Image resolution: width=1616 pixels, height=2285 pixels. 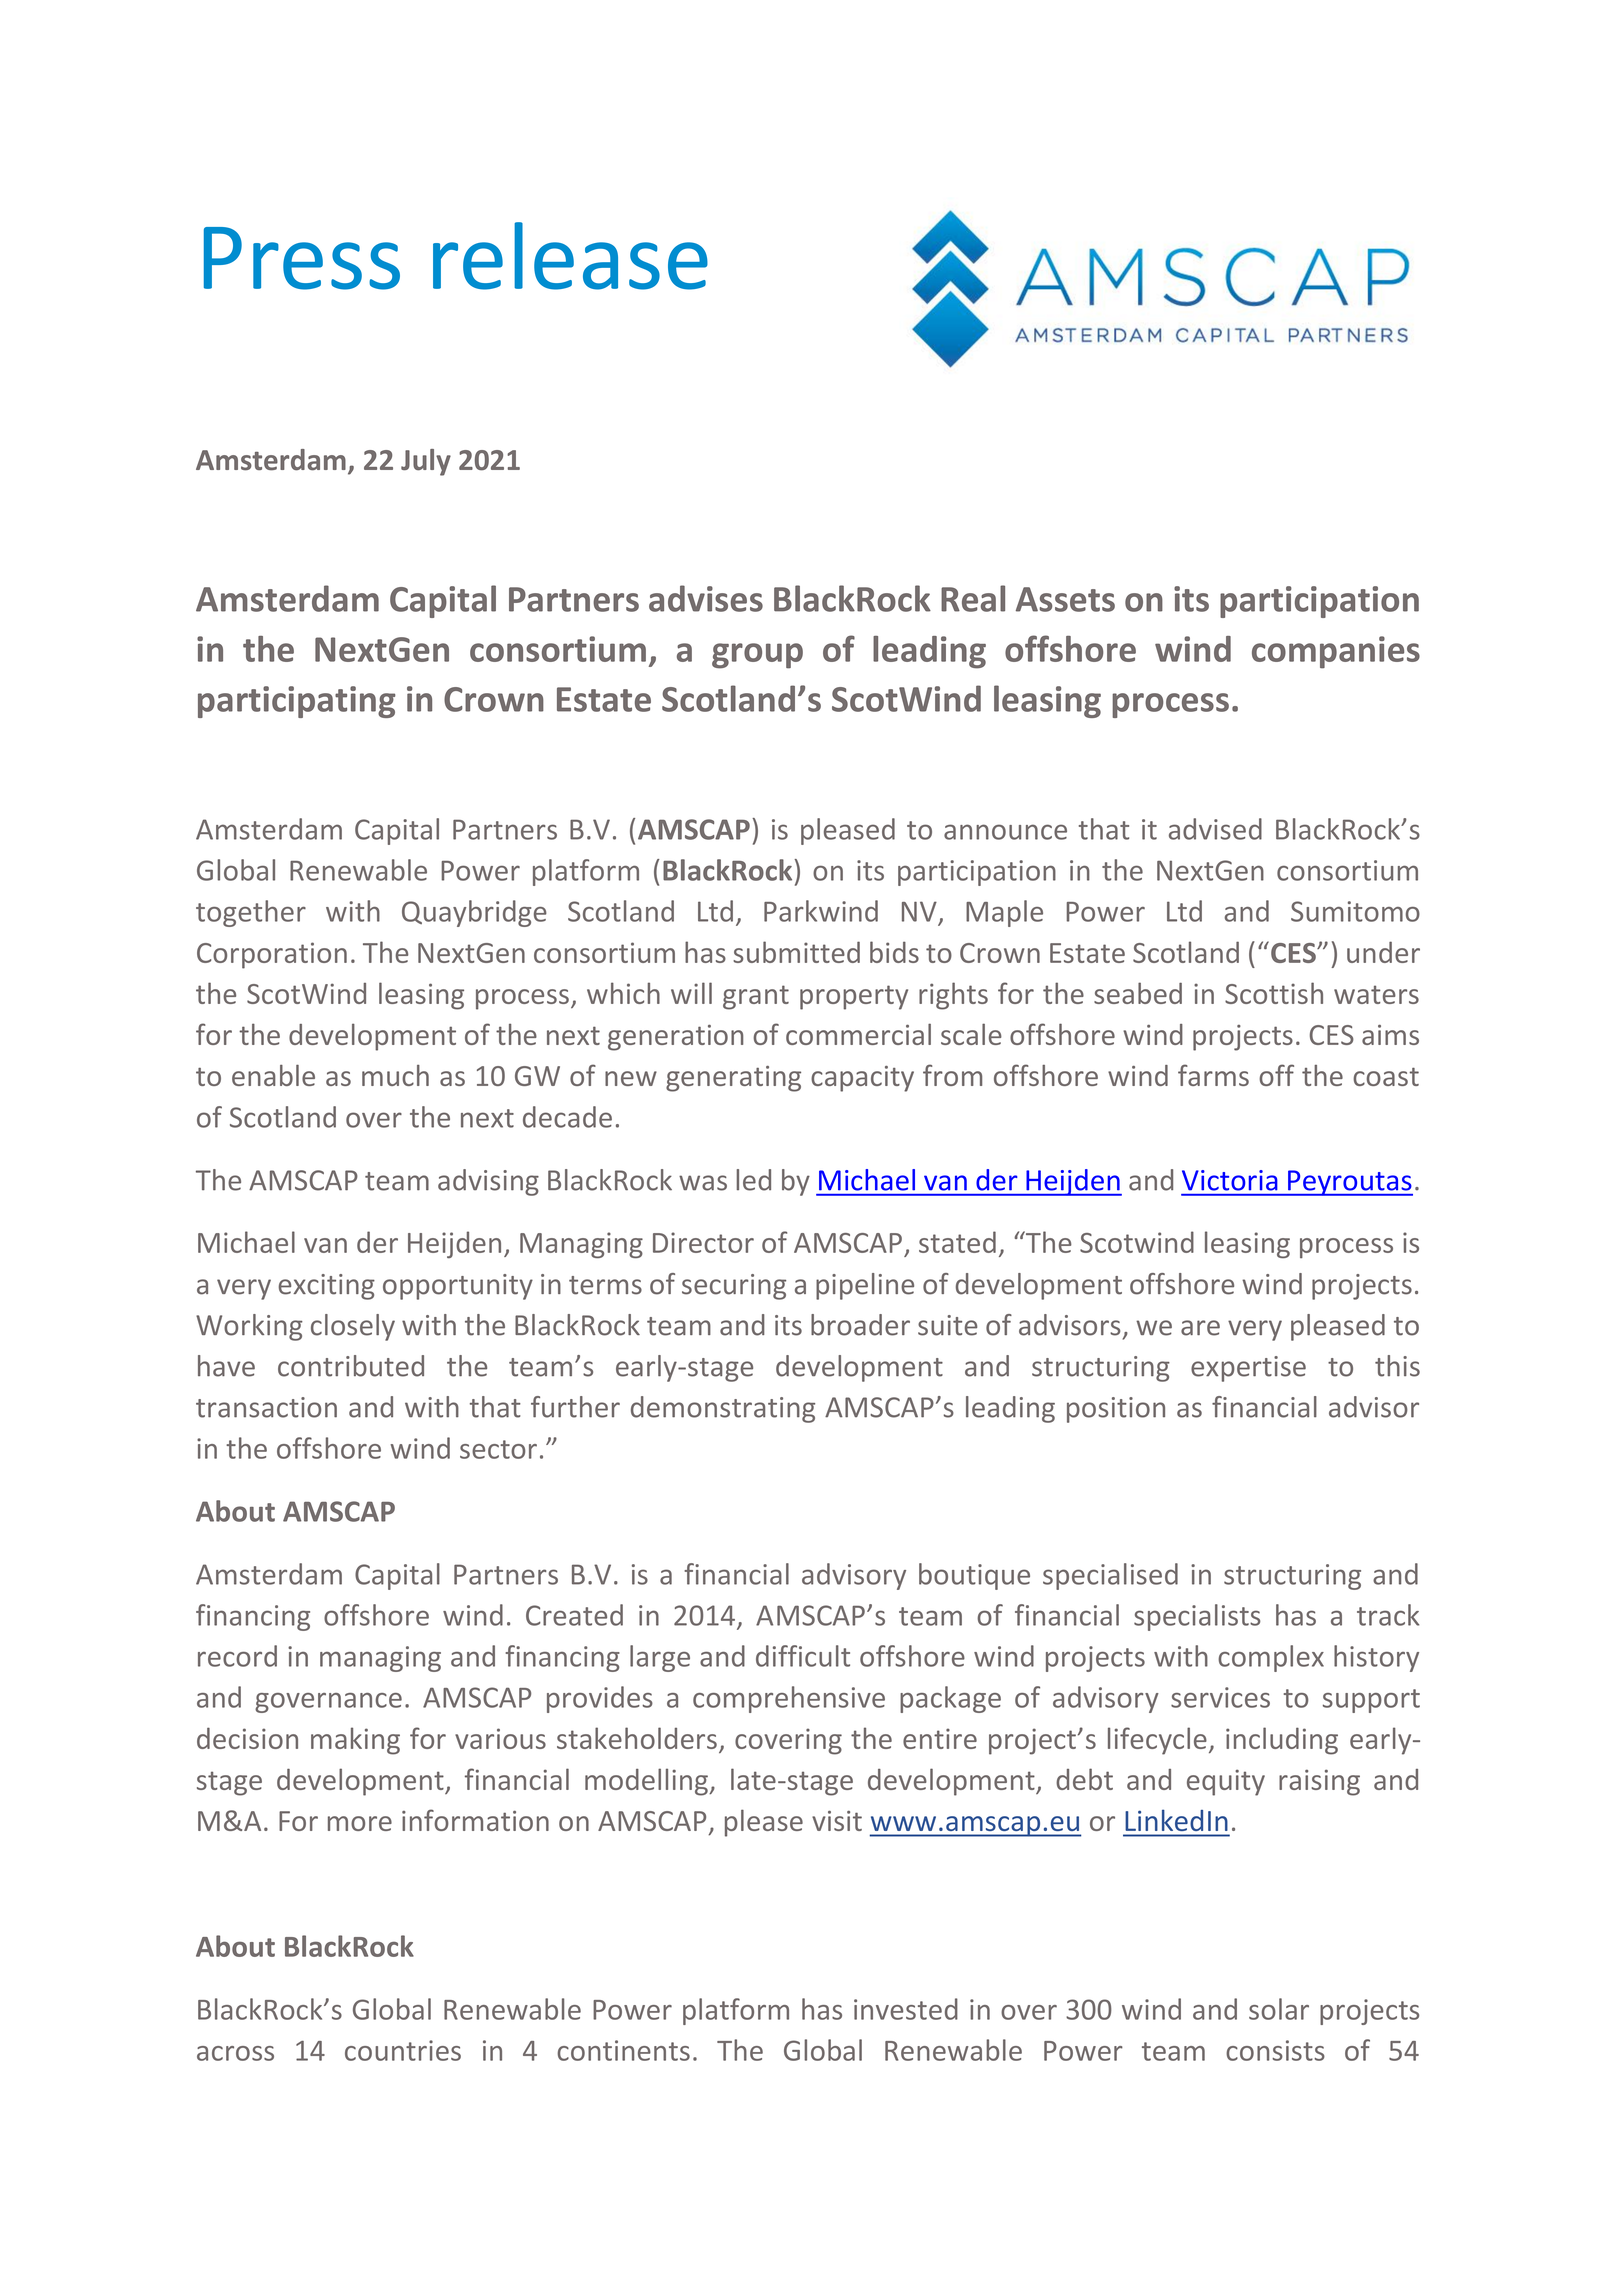 What do you see at coordinates (403, 2050) in the document?
I see `countries` at bounding box center [403, 2050].
